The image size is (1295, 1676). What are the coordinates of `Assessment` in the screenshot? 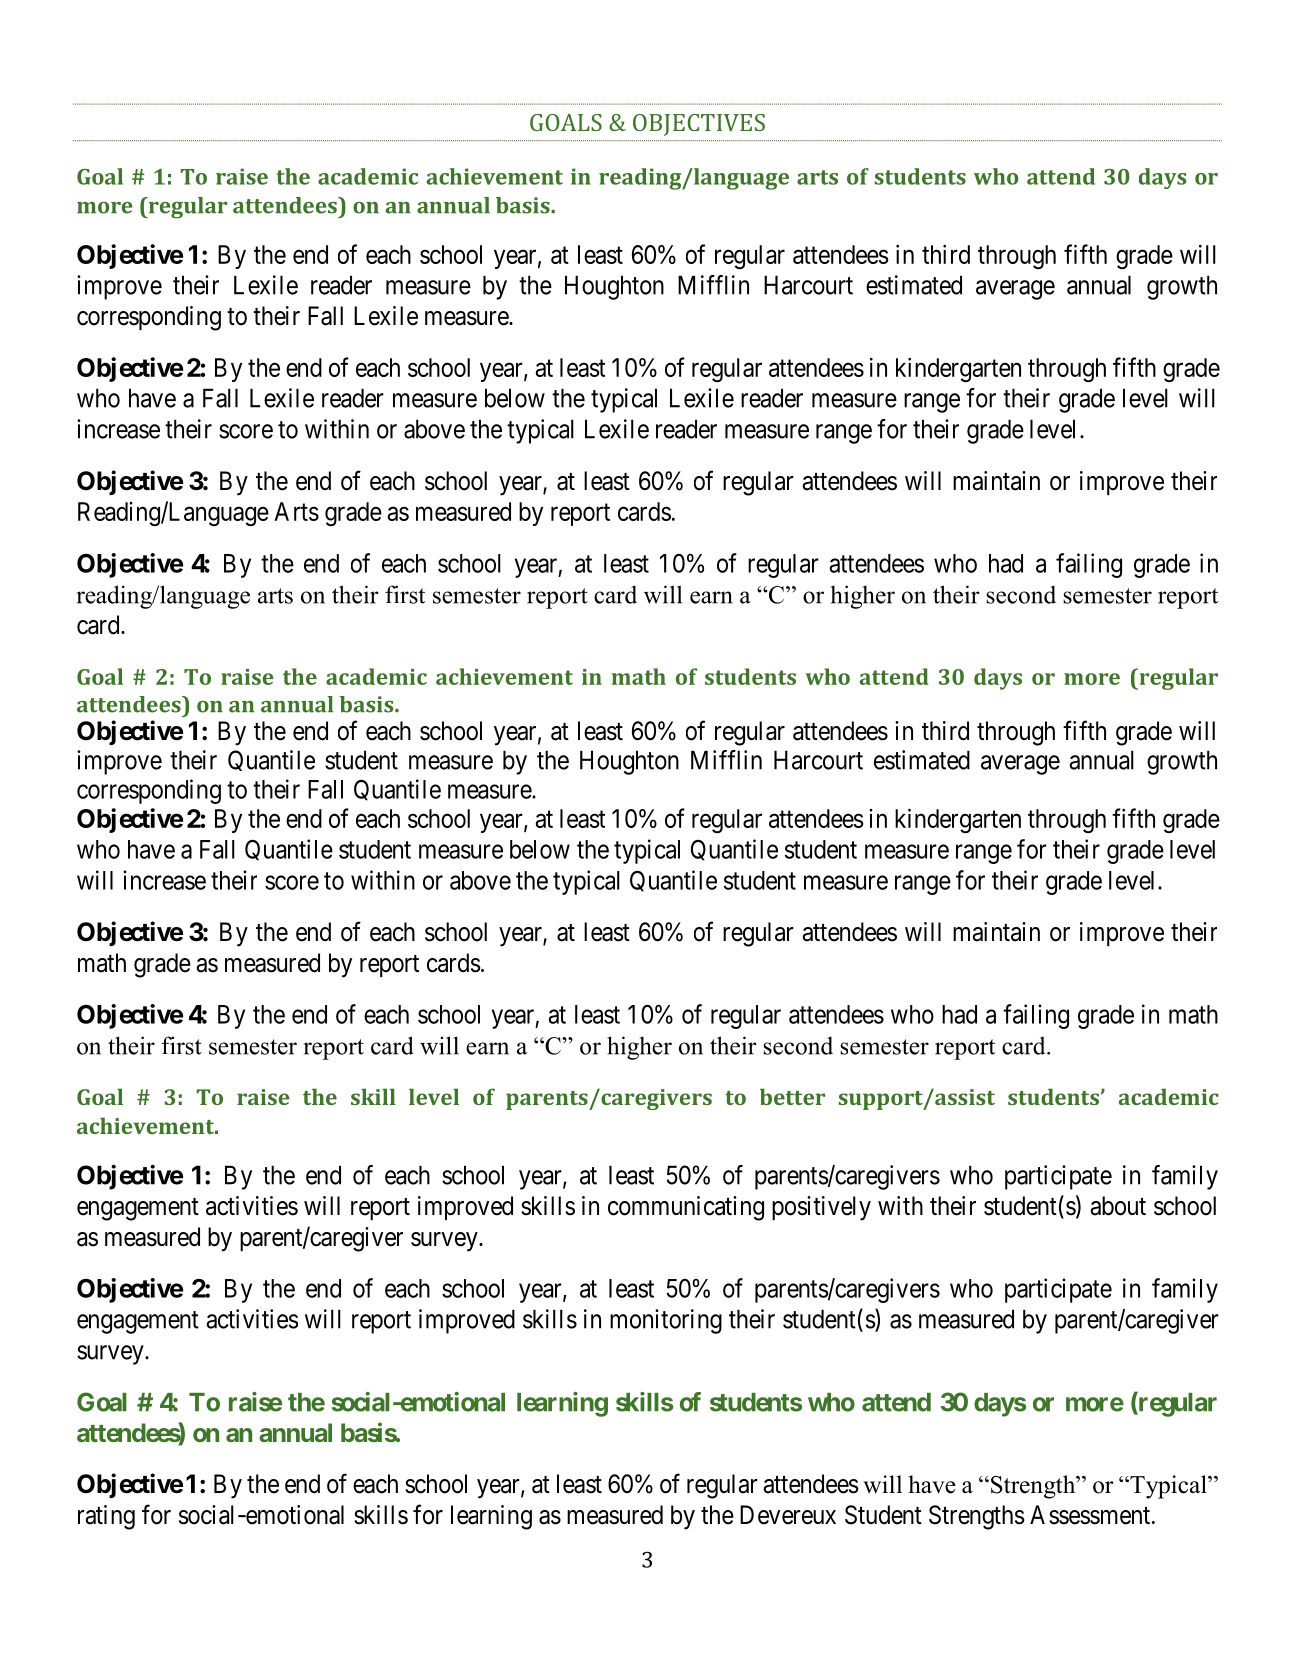 It's located at (1090, 1515).
